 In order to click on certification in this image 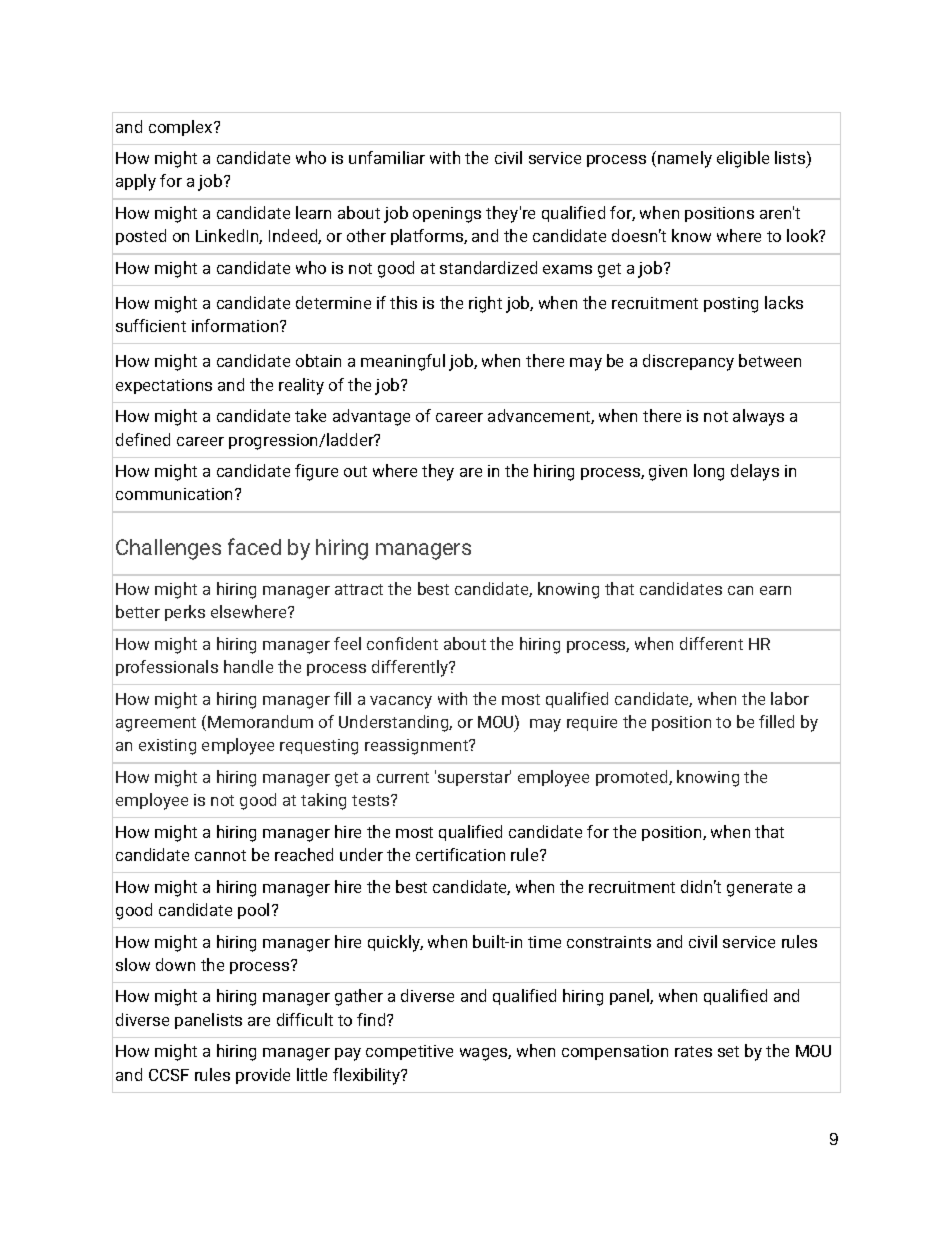, I will do `click(460, 854)`.
